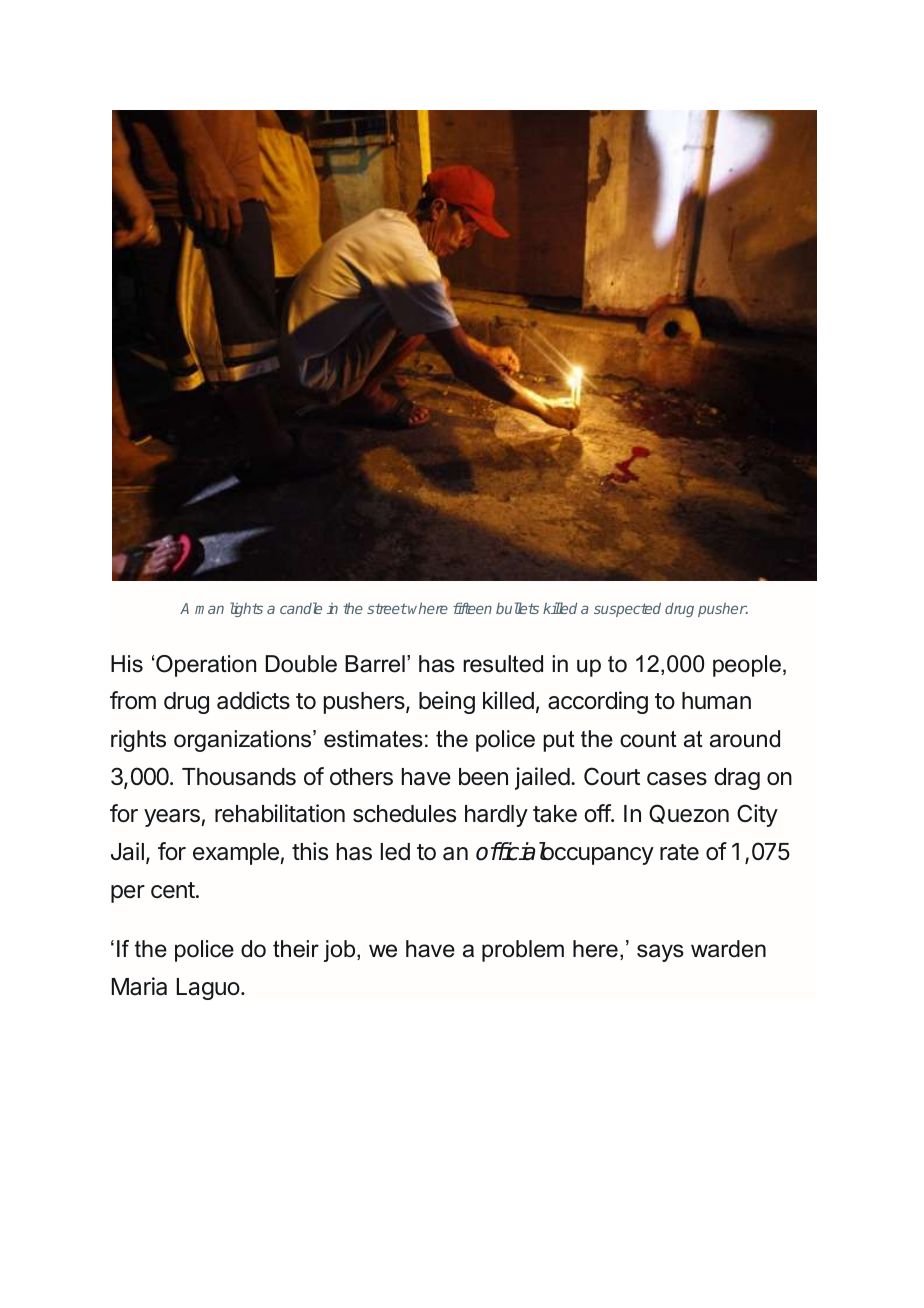  I want to click on this, so click(310, 851).
